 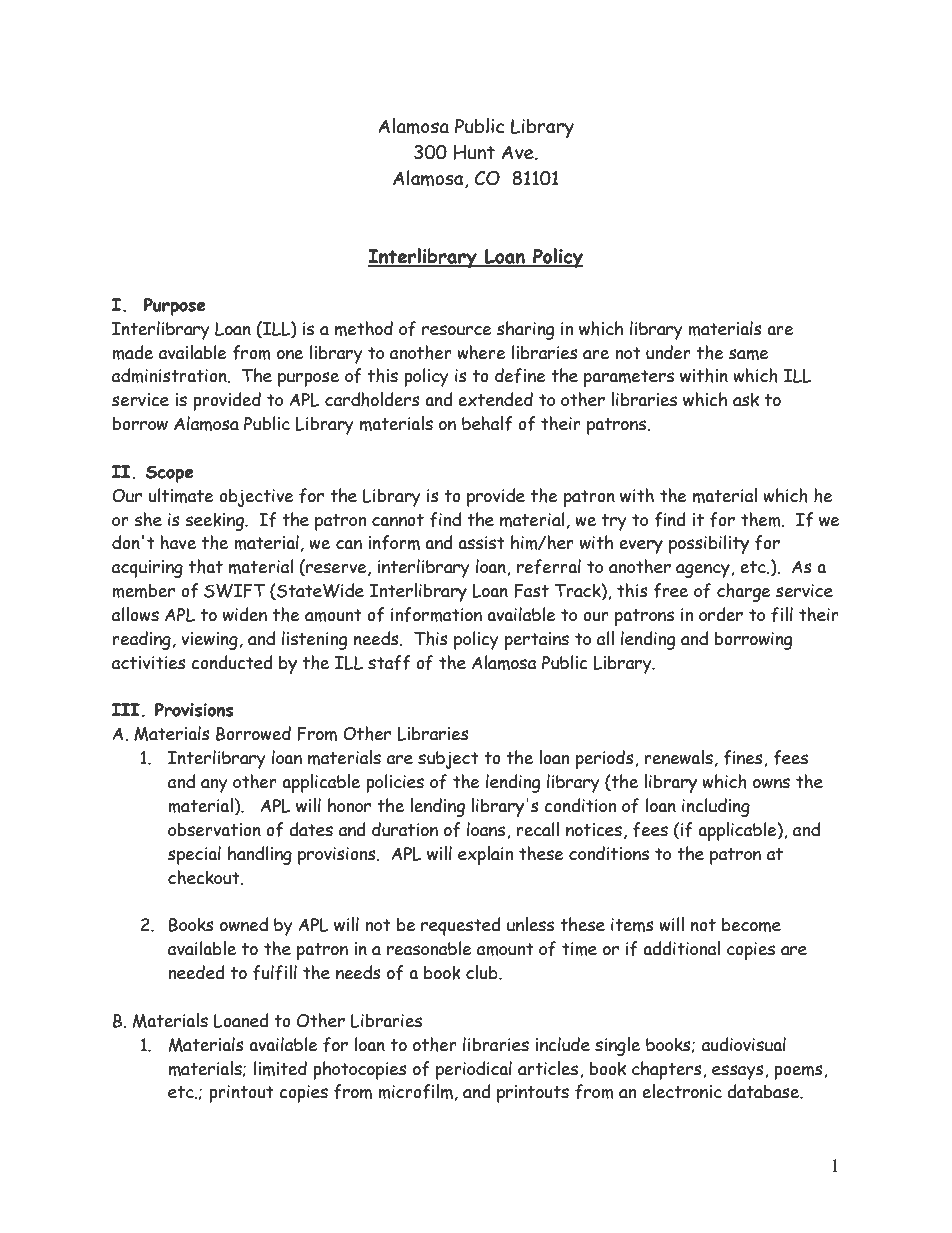 What do you see at coordinates (474, 152) in the page?
I see `Hunt` at bounding box center [474, 152].
